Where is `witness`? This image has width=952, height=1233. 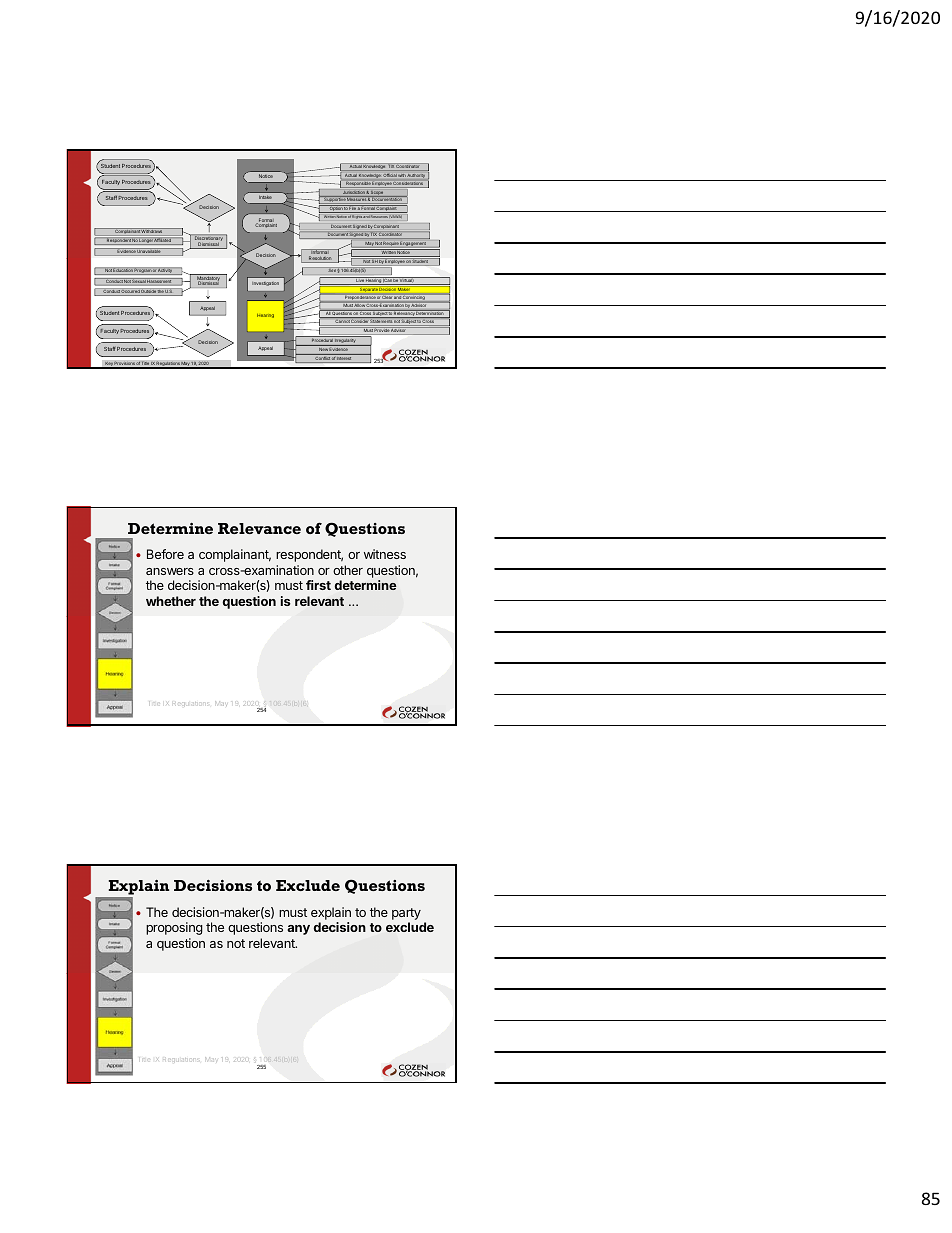
witness is located at coordinates (385, 554).
